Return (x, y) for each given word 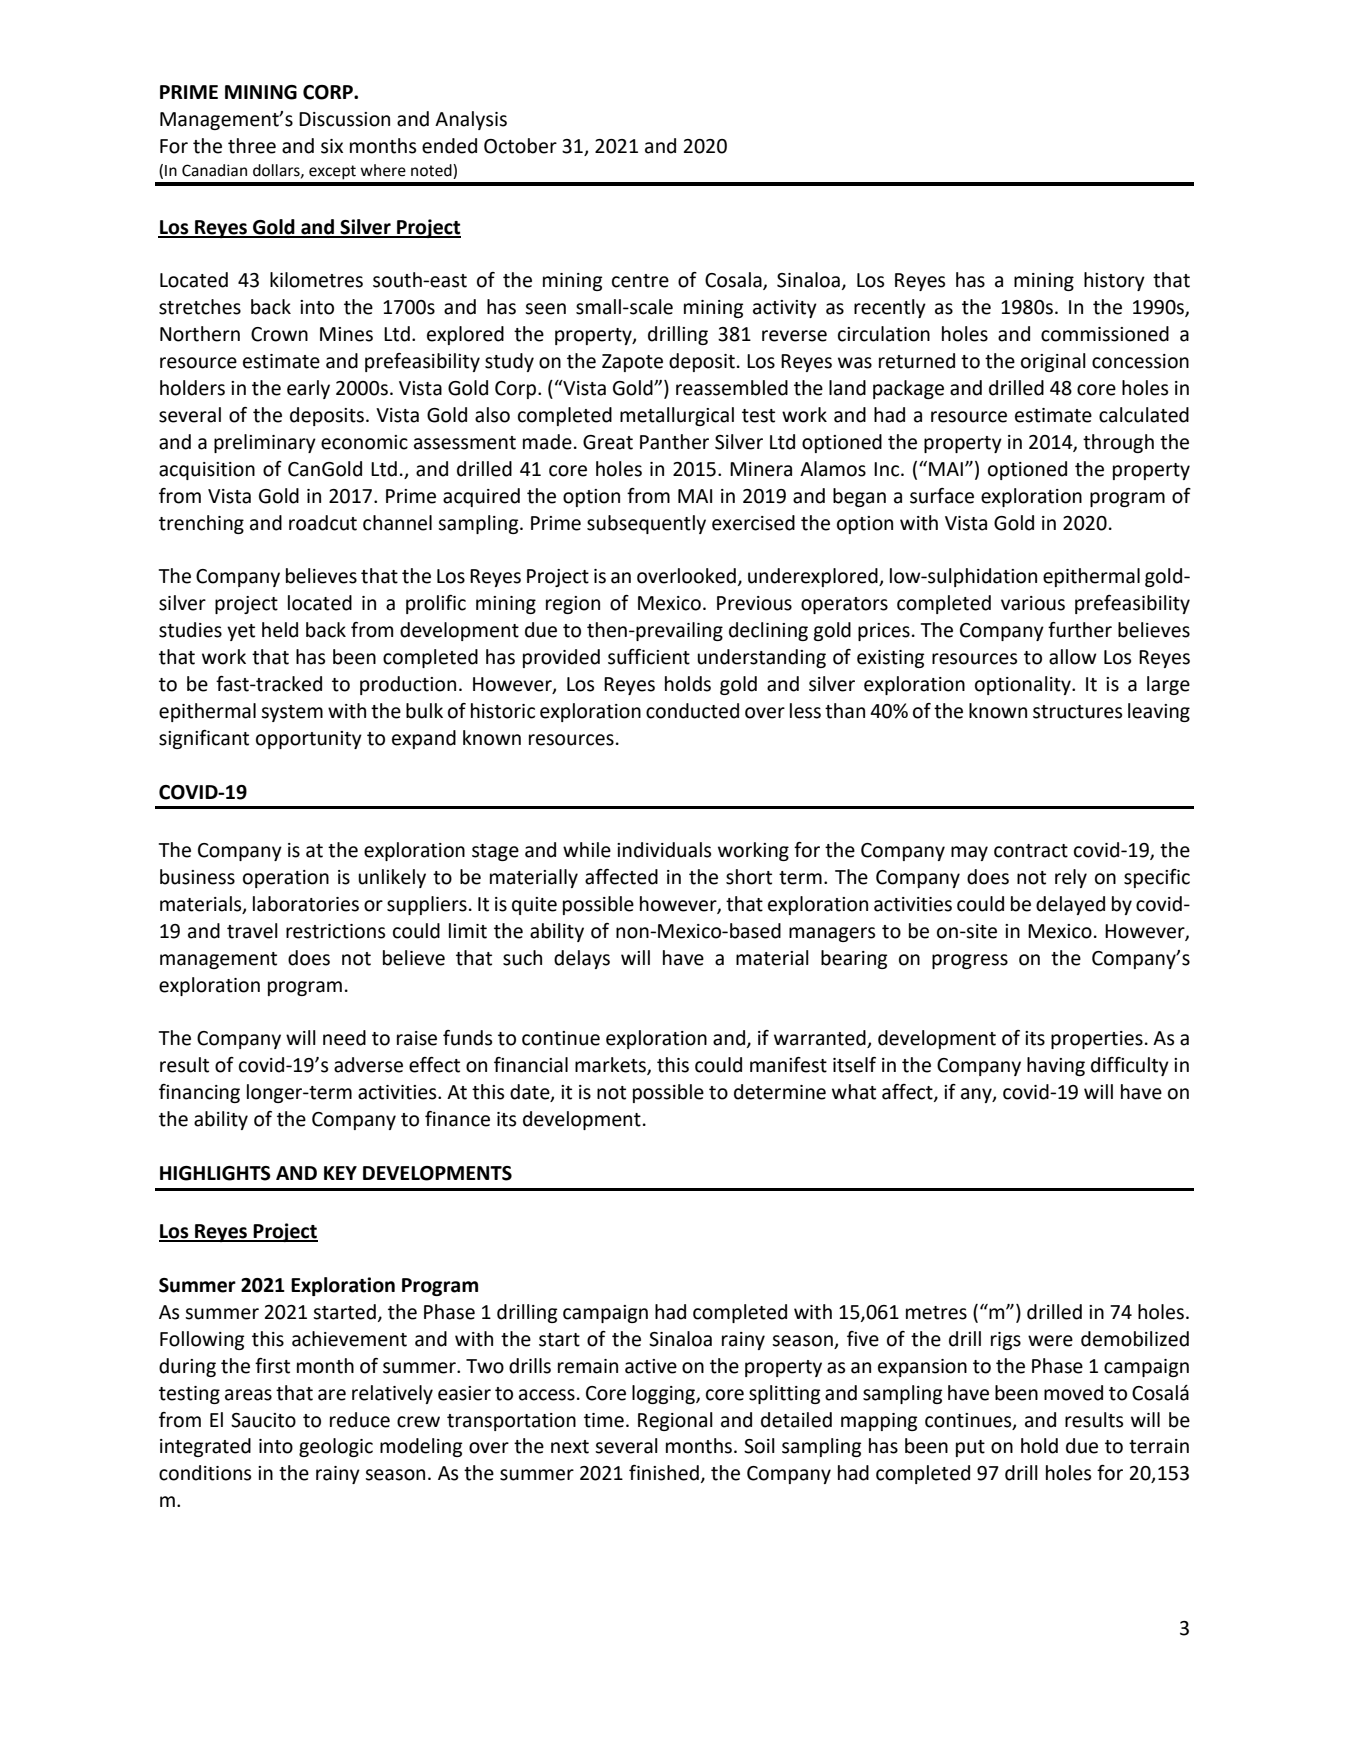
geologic (336, 1447)
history (1114, 281)
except (332, 172)
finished (664, 1473)
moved (1073, 1393)
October (520, 146)
